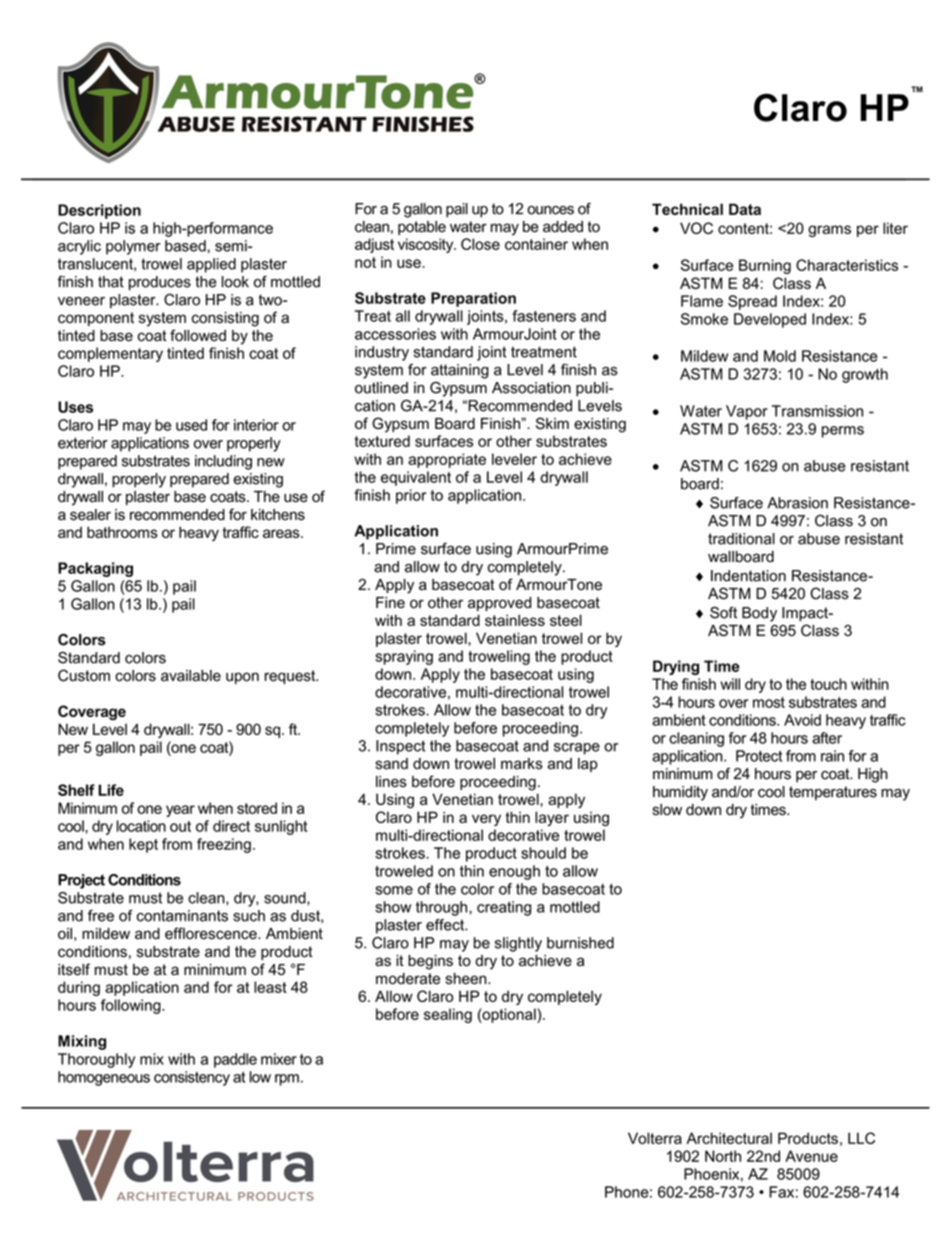  Describe the element at coordinates (486, 820) in the screenshot. I see `very` at that location.
